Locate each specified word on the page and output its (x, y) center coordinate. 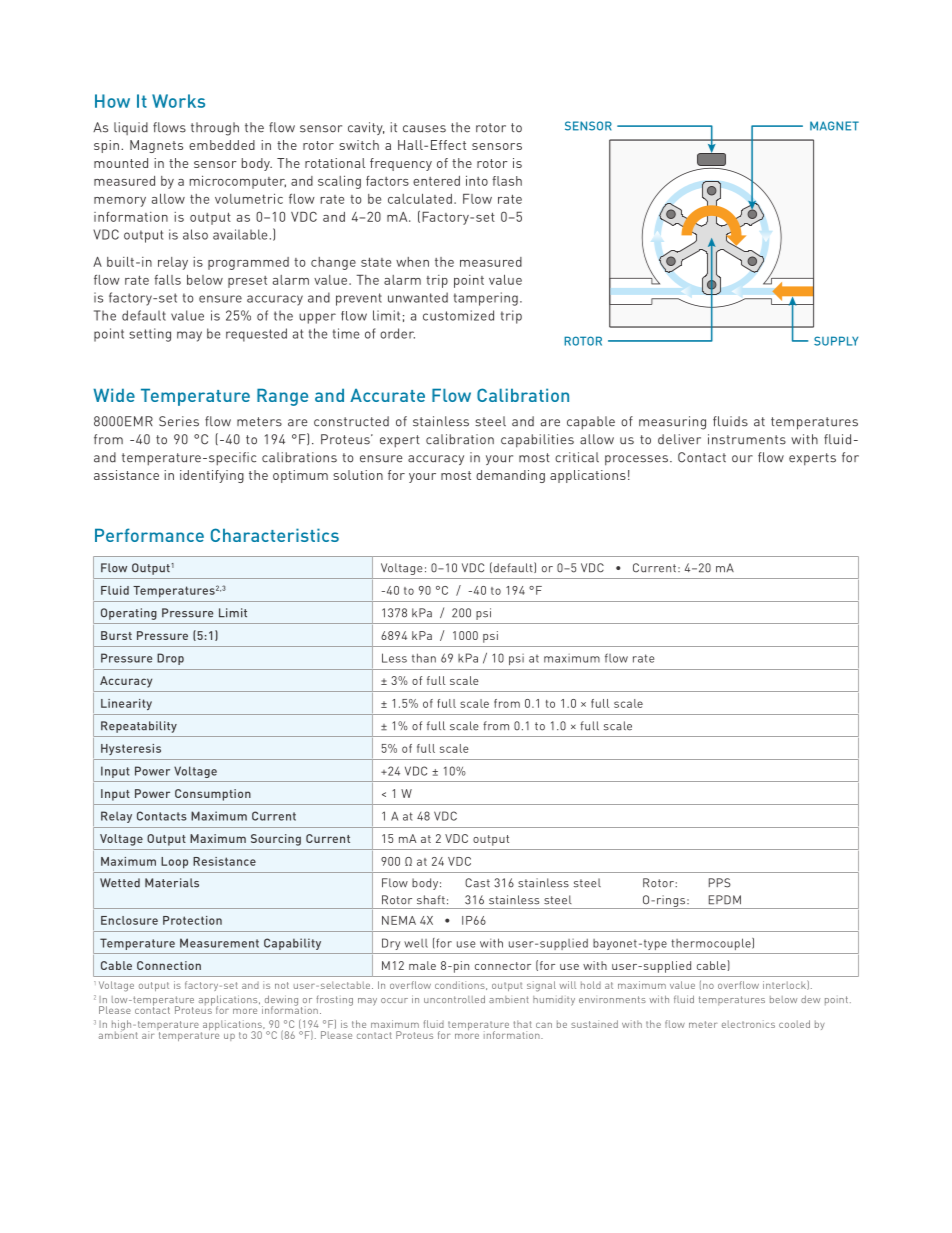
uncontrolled (454, 999)
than (424, 658)
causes (424, 129)
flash (507, 181)
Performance (149, 535)
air (148, 1035)
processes (636, 460)
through (215, 129)
